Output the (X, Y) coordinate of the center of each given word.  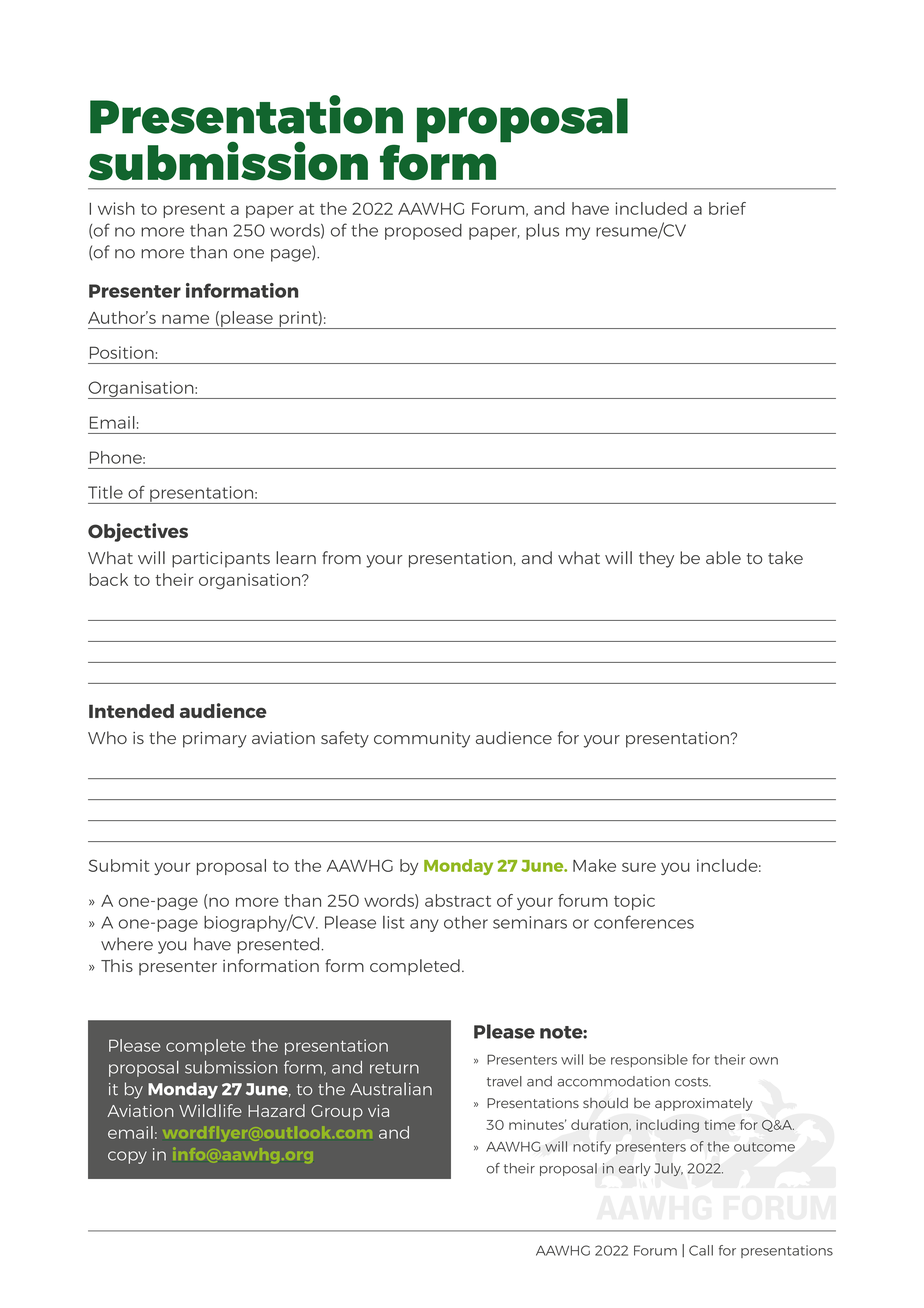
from (341, 557)
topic (634, 902)
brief (727, 208)
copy (127, 1157)
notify (592, 1148)
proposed (423, 232)
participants (221, 560)
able (723, 557)
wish (116, 208)
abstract (458, 900)
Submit (119, 865)
